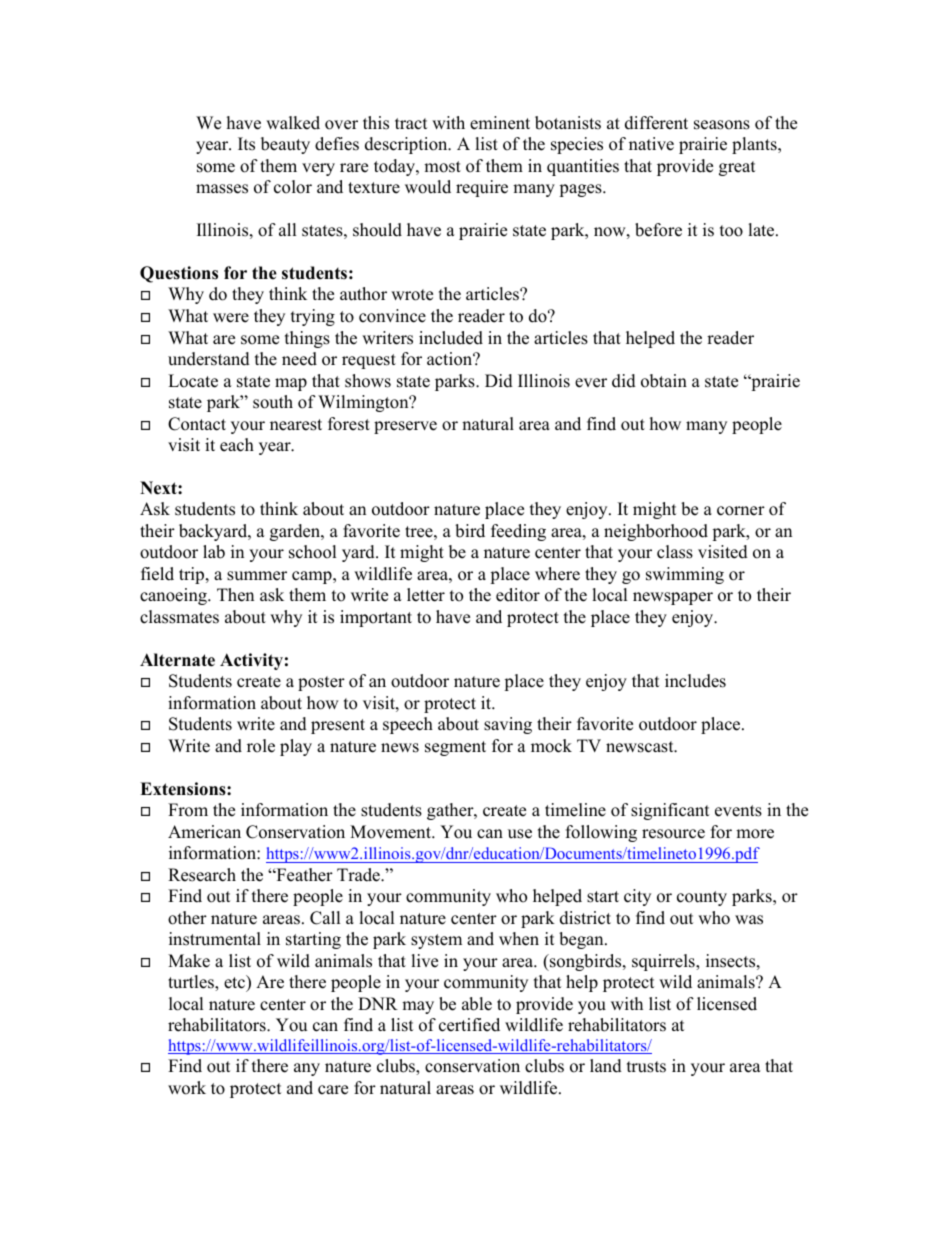 The width and height of the screenshot is (952, 1233). I want to click on work, so click(187, 1088).
